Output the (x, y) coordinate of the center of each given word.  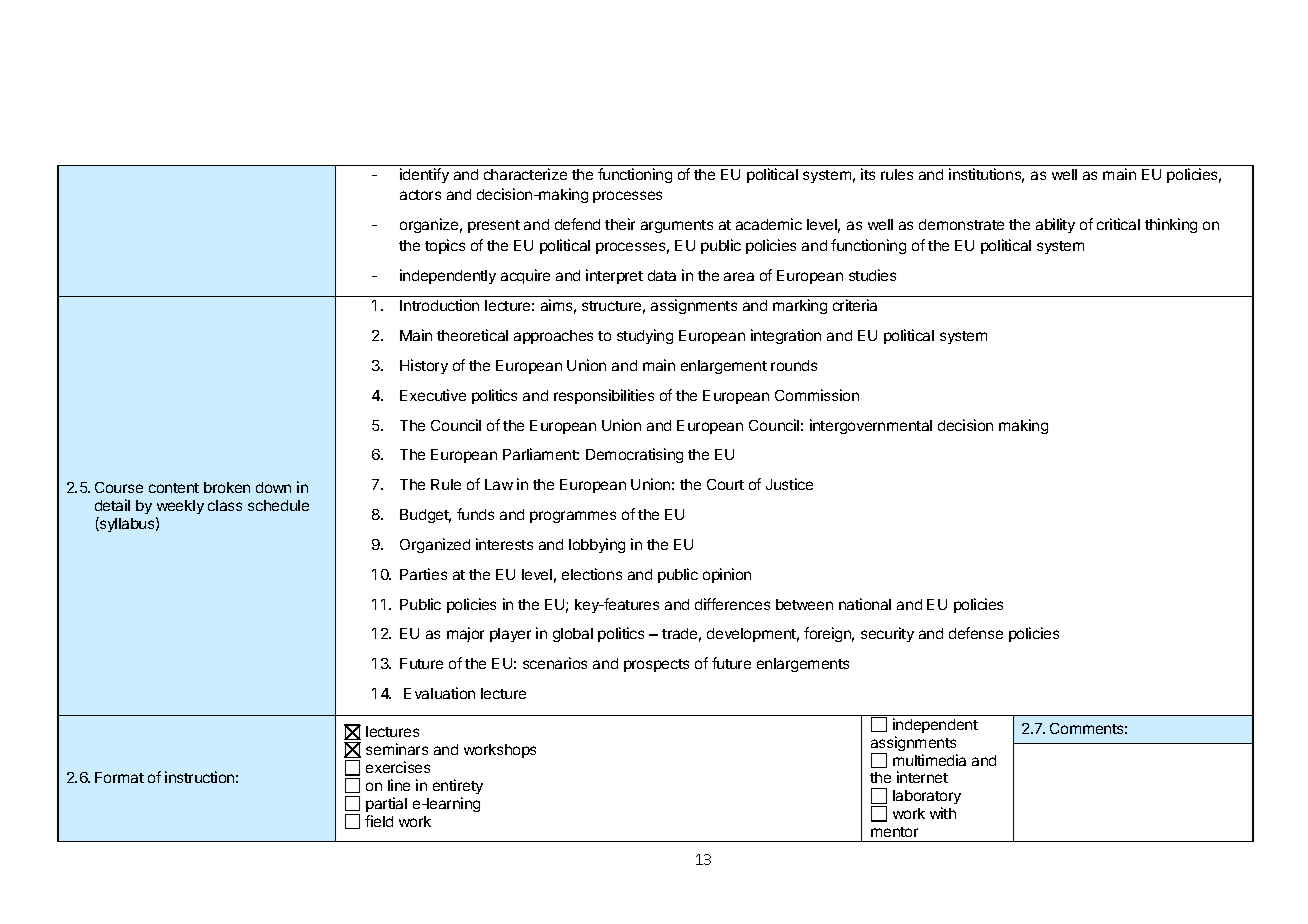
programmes (573, 517)
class (225, 505)
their (620, 224)
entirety (458, 786)
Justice (789, 484)
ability (1055, 225)
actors (420, 195)
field (379, 821)
